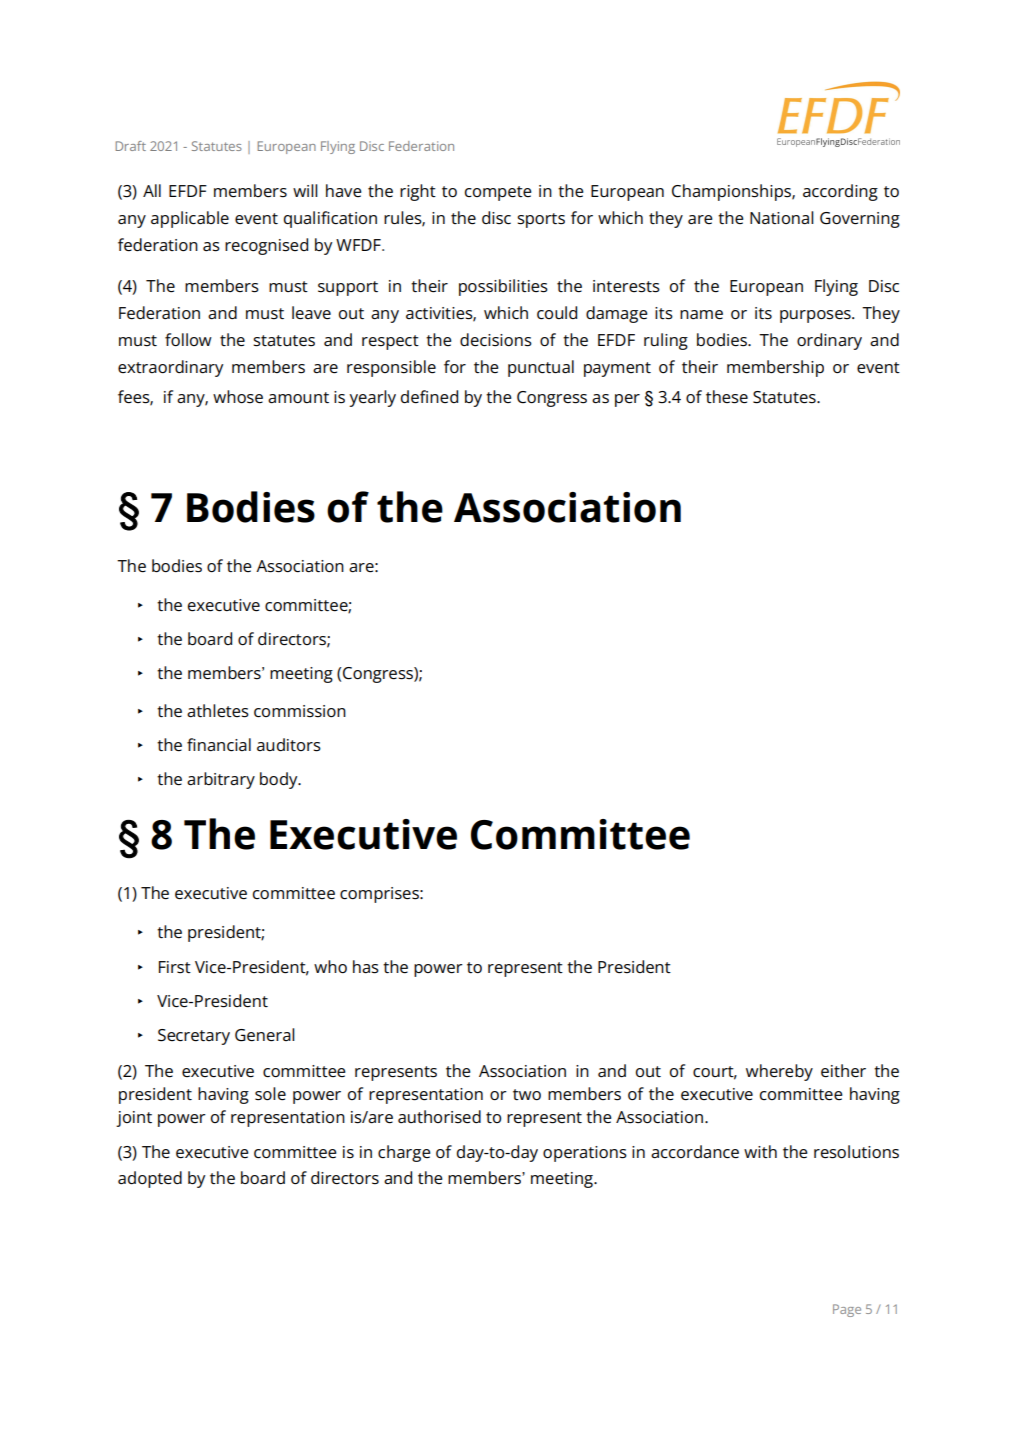 The image size is (1017, 1438). I want to click on Page, so click(847, 1310).
